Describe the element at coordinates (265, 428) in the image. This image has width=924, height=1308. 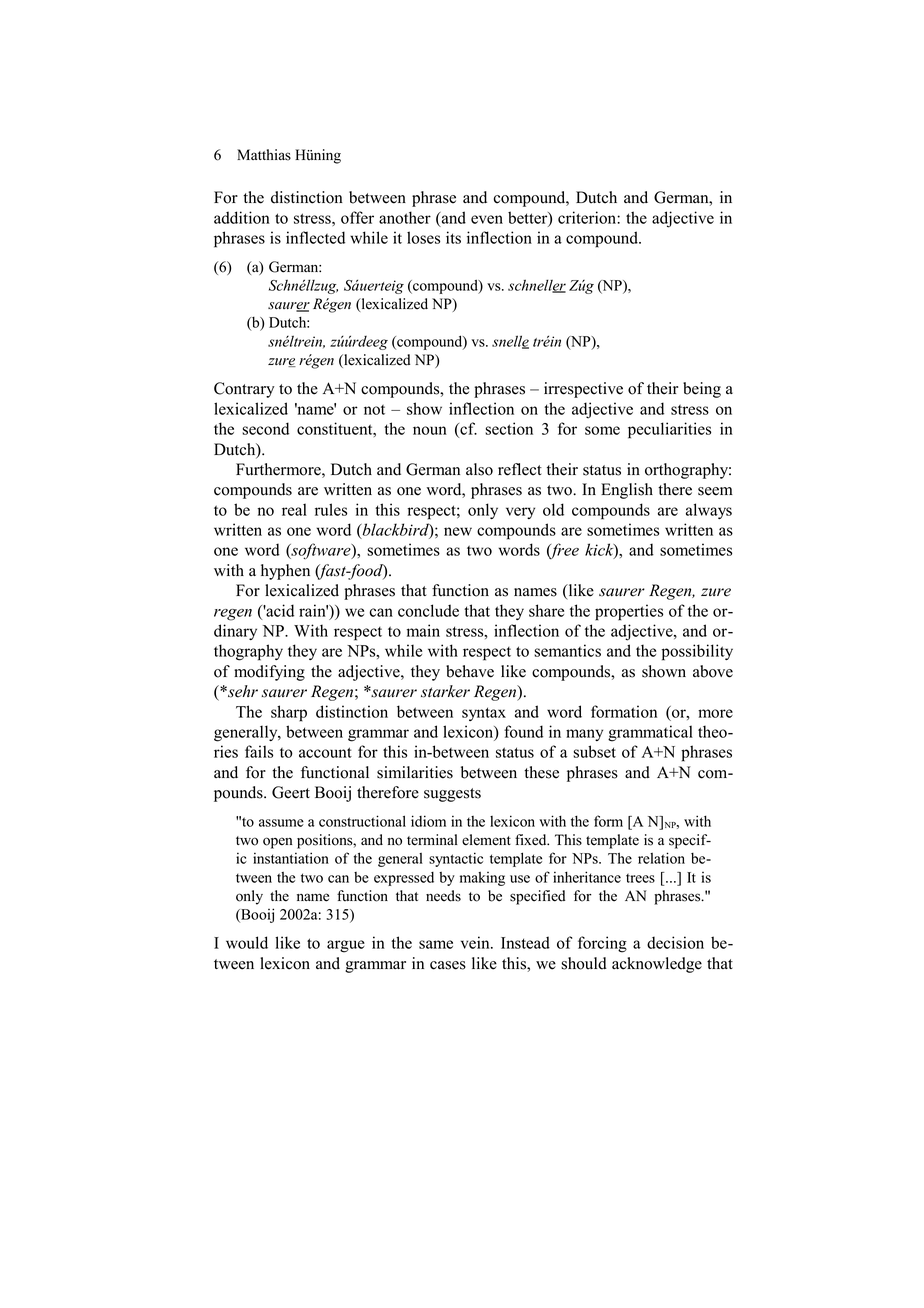
I see `second` at that location.
